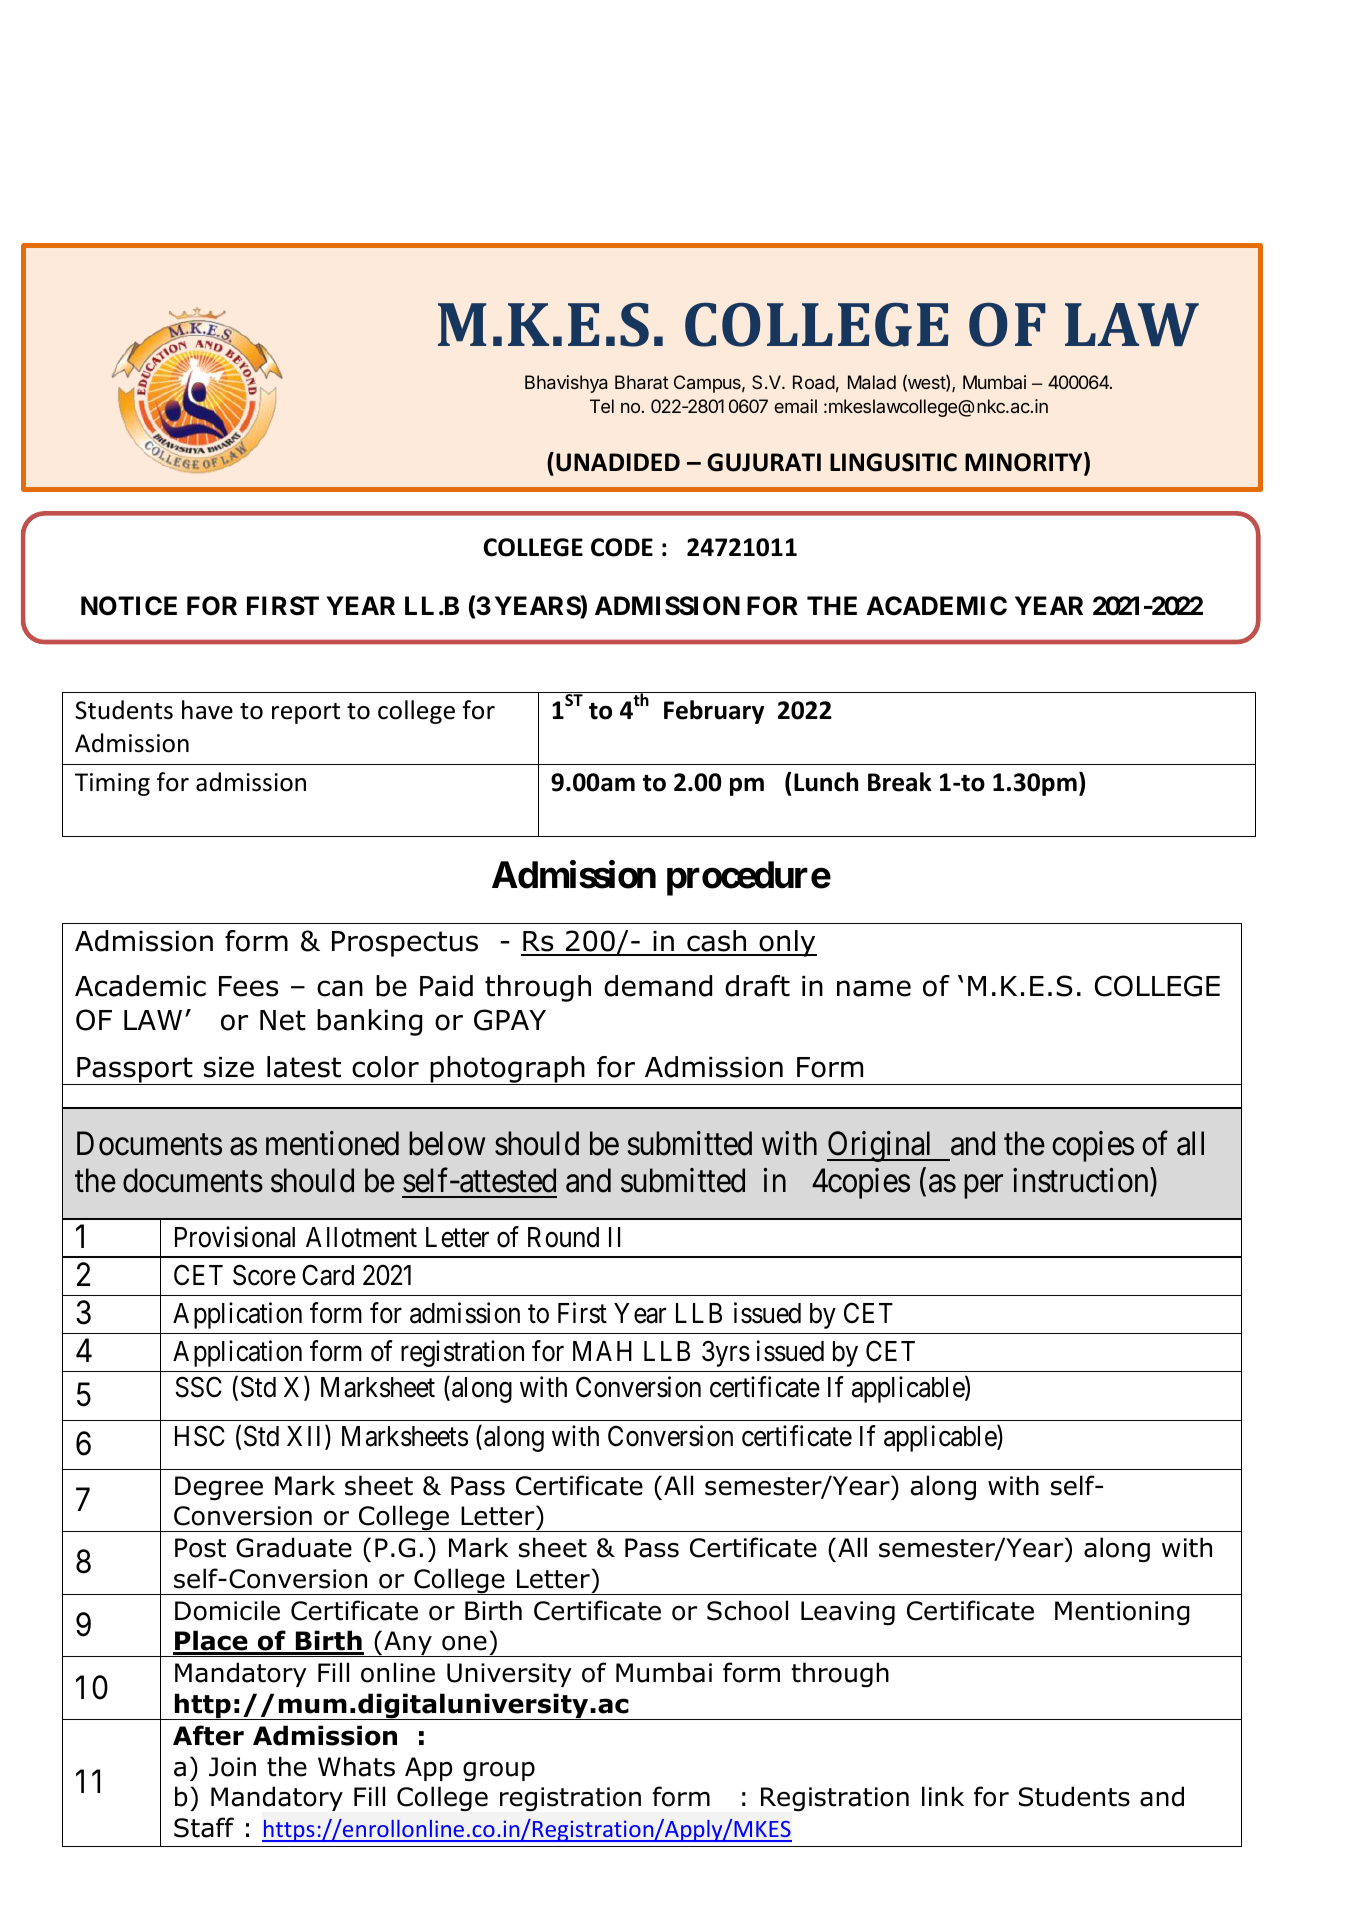 This document has height=1932, width=1366. What do you see at coordinates (747, 1610) in the document?
I see `School` at bounding box center [747, 1610].
